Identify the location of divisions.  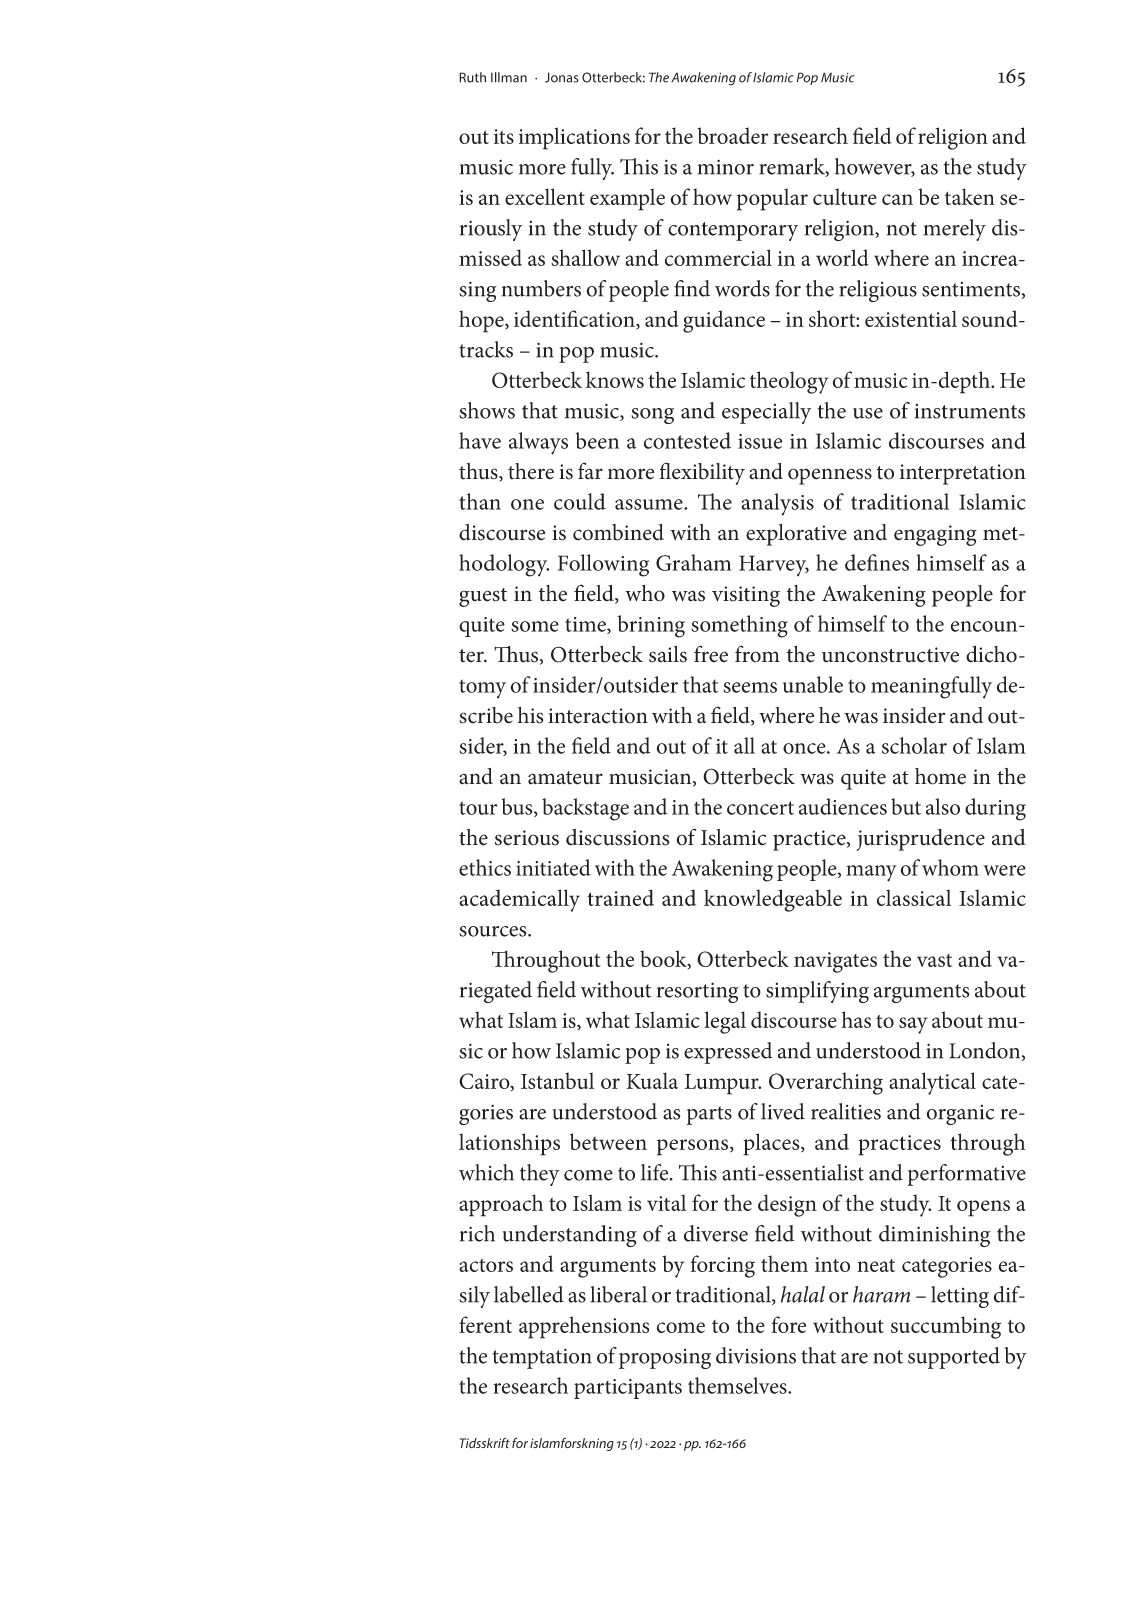
(756, 1355).
